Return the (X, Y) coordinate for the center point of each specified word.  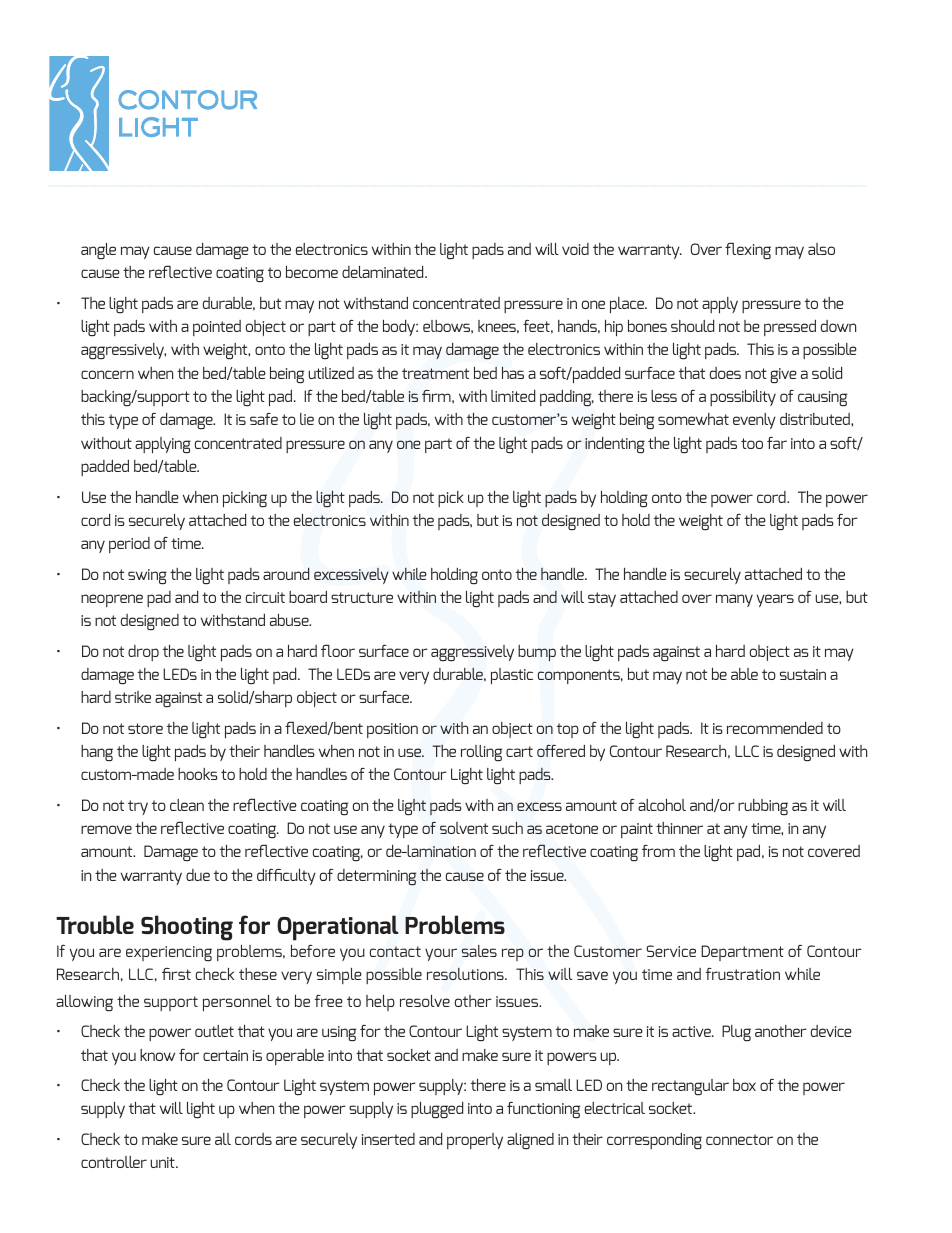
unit (163, 1162)
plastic (512, 676)
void (575, 249)
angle (98, 251)
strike (133, 697)
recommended (775, 728)
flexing (748, 250)
